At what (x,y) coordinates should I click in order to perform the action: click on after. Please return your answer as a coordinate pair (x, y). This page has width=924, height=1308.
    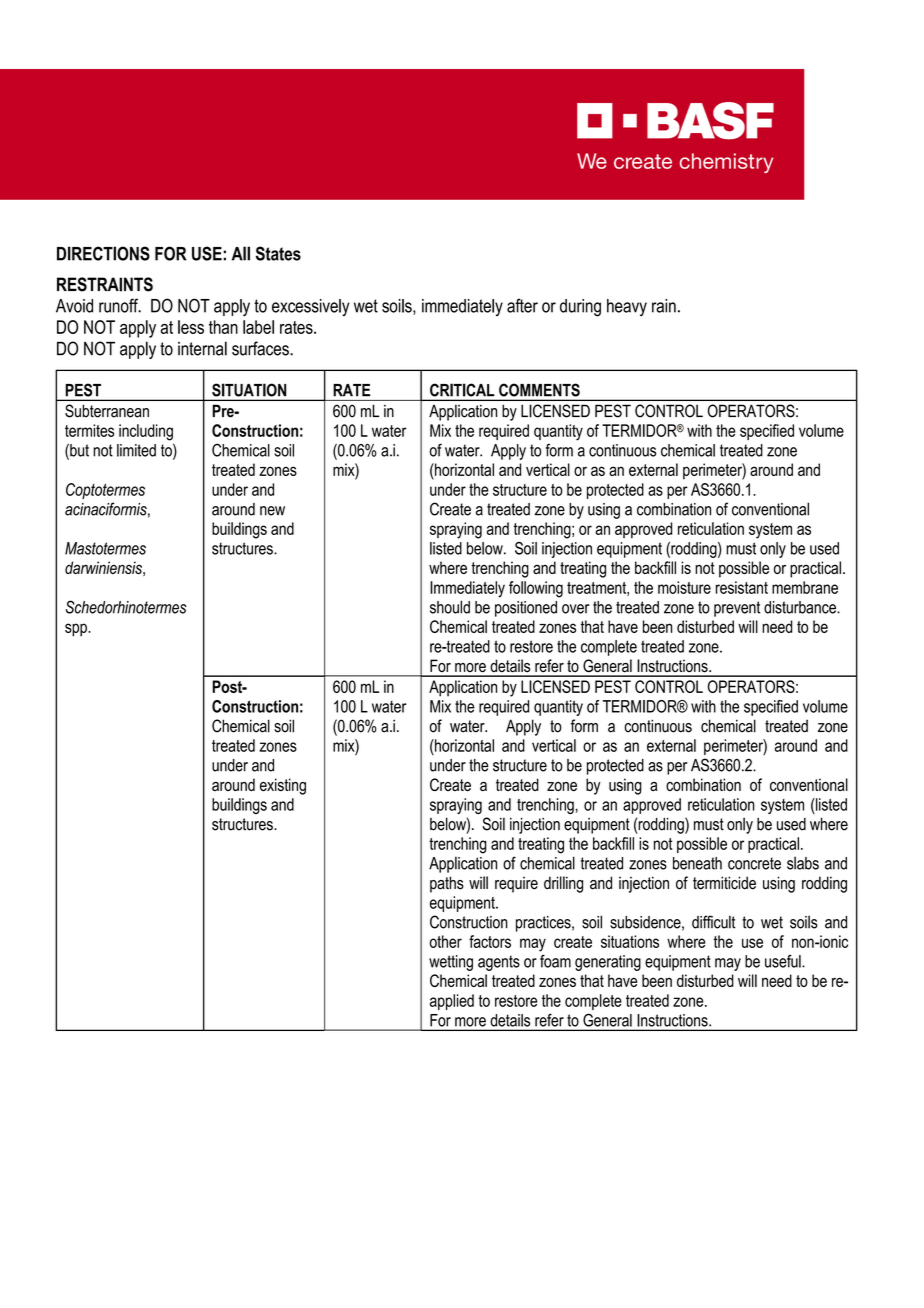
    Looking at the image, I should click on (522, 305).
